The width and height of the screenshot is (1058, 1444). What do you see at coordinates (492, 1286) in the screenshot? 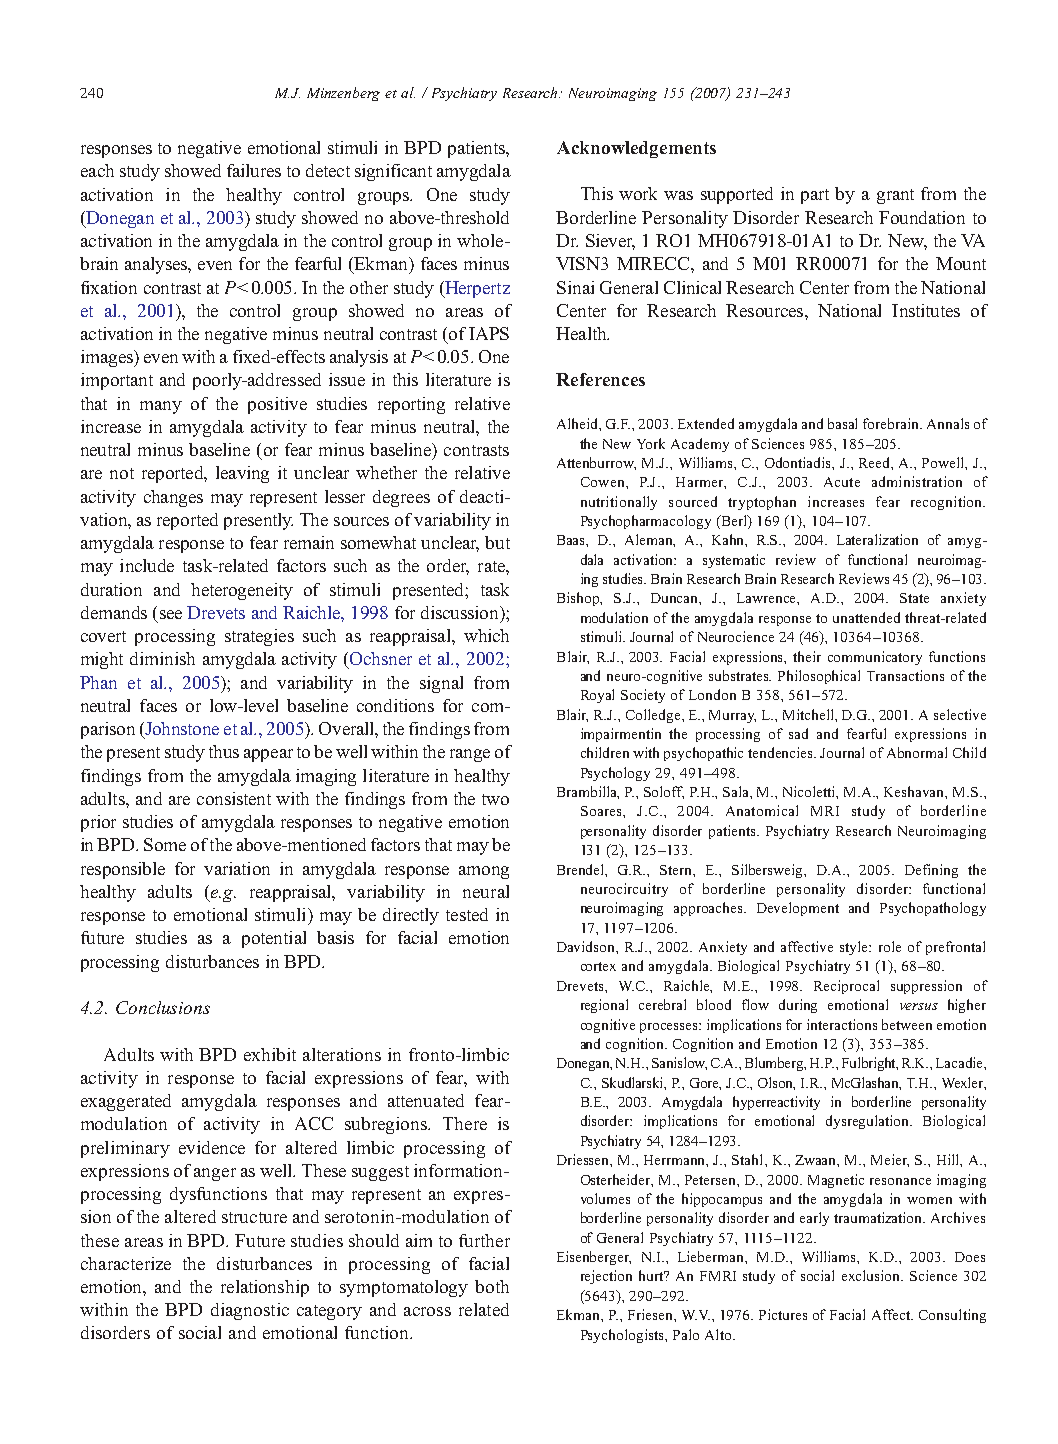
I see `both` at bounding box center [492, 1286].
